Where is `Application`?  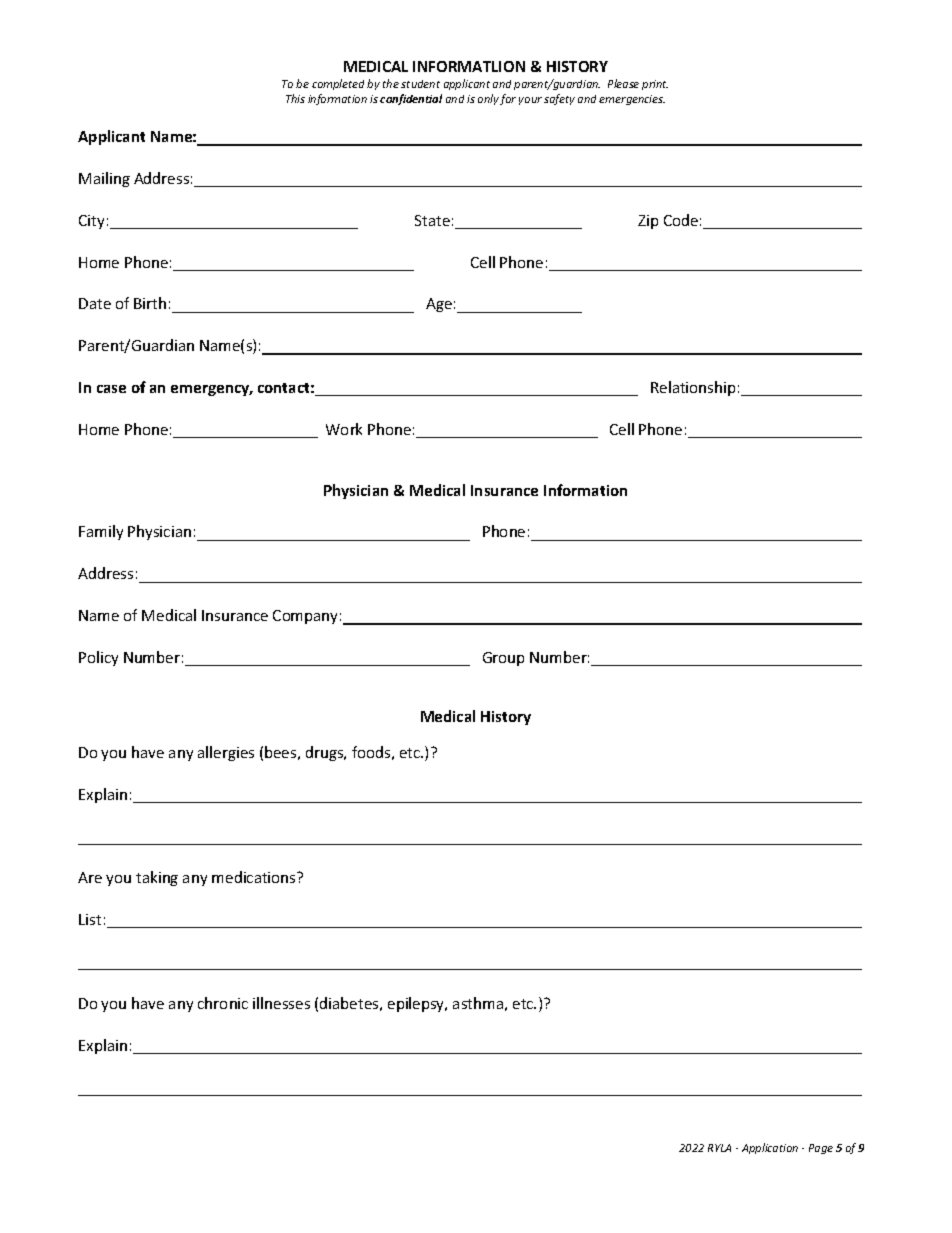 Application is located at coordinates (770, 1148).
